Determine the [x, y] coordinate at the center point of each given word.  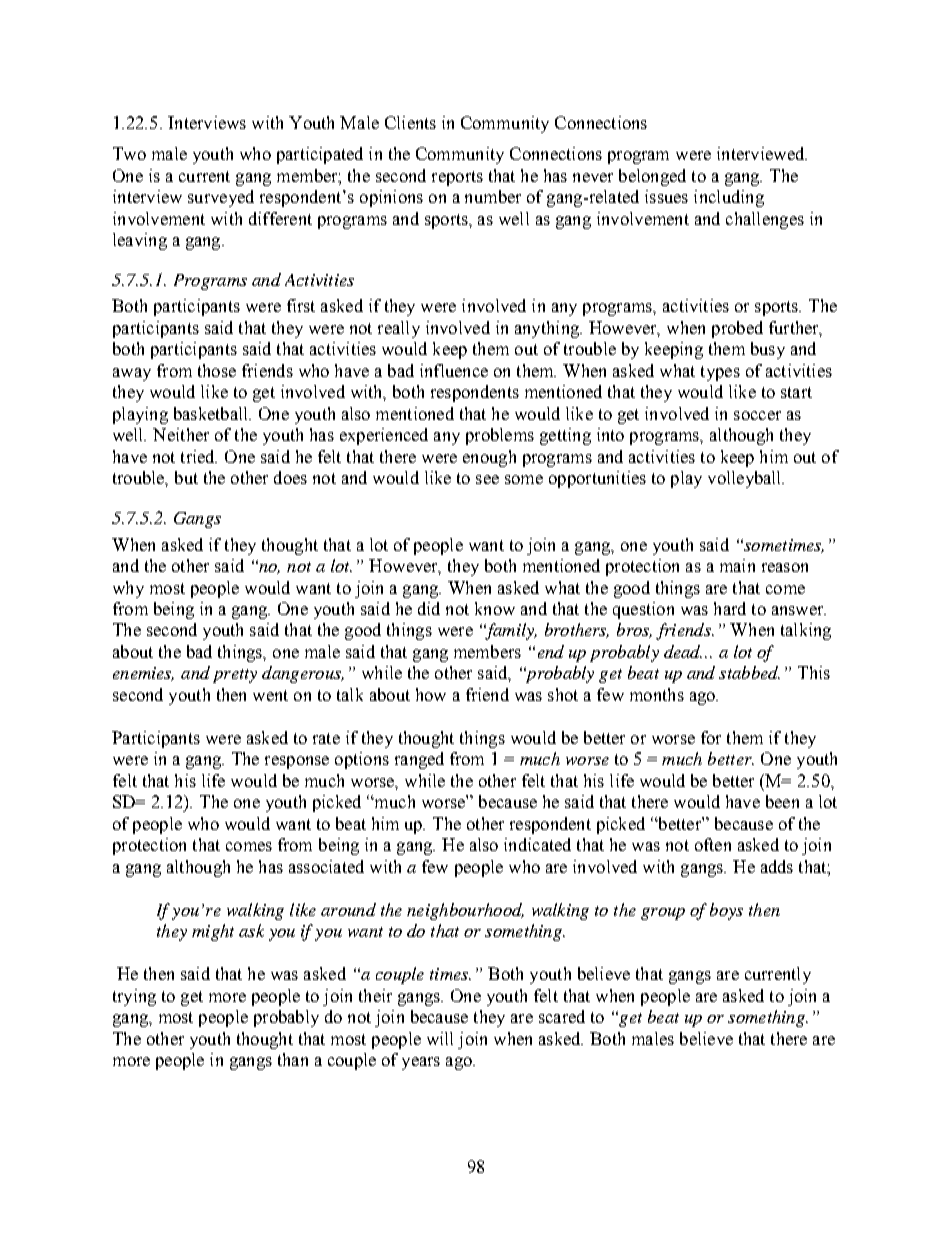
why [128, 589]
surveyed [221, 198]
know [495, 608]
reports [457, 178]
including [729, 198]
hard [730, 608]
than [293, 1059]
